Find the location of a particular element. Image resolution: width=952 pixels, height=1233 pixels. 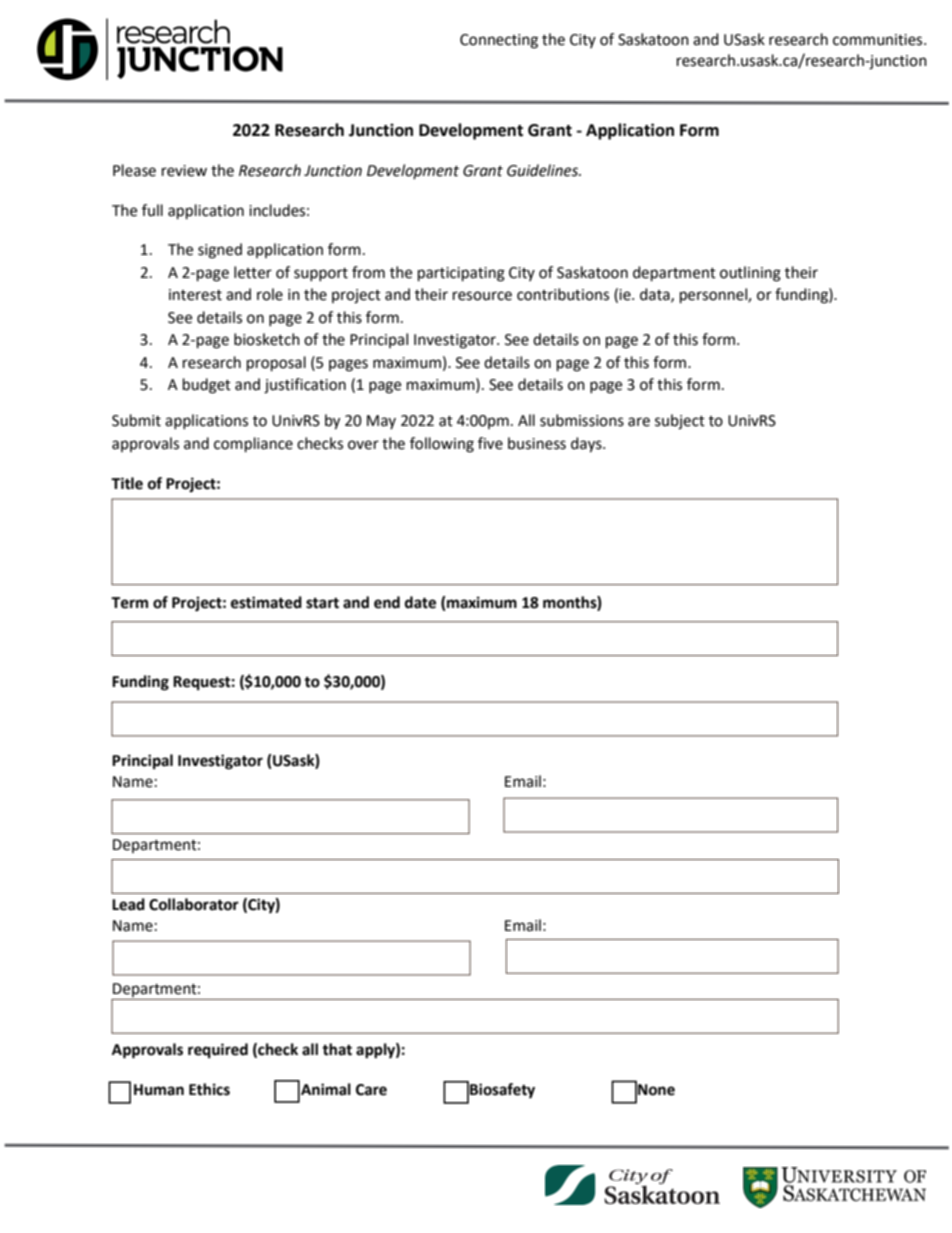

date is located at coordinates (420, 602).
